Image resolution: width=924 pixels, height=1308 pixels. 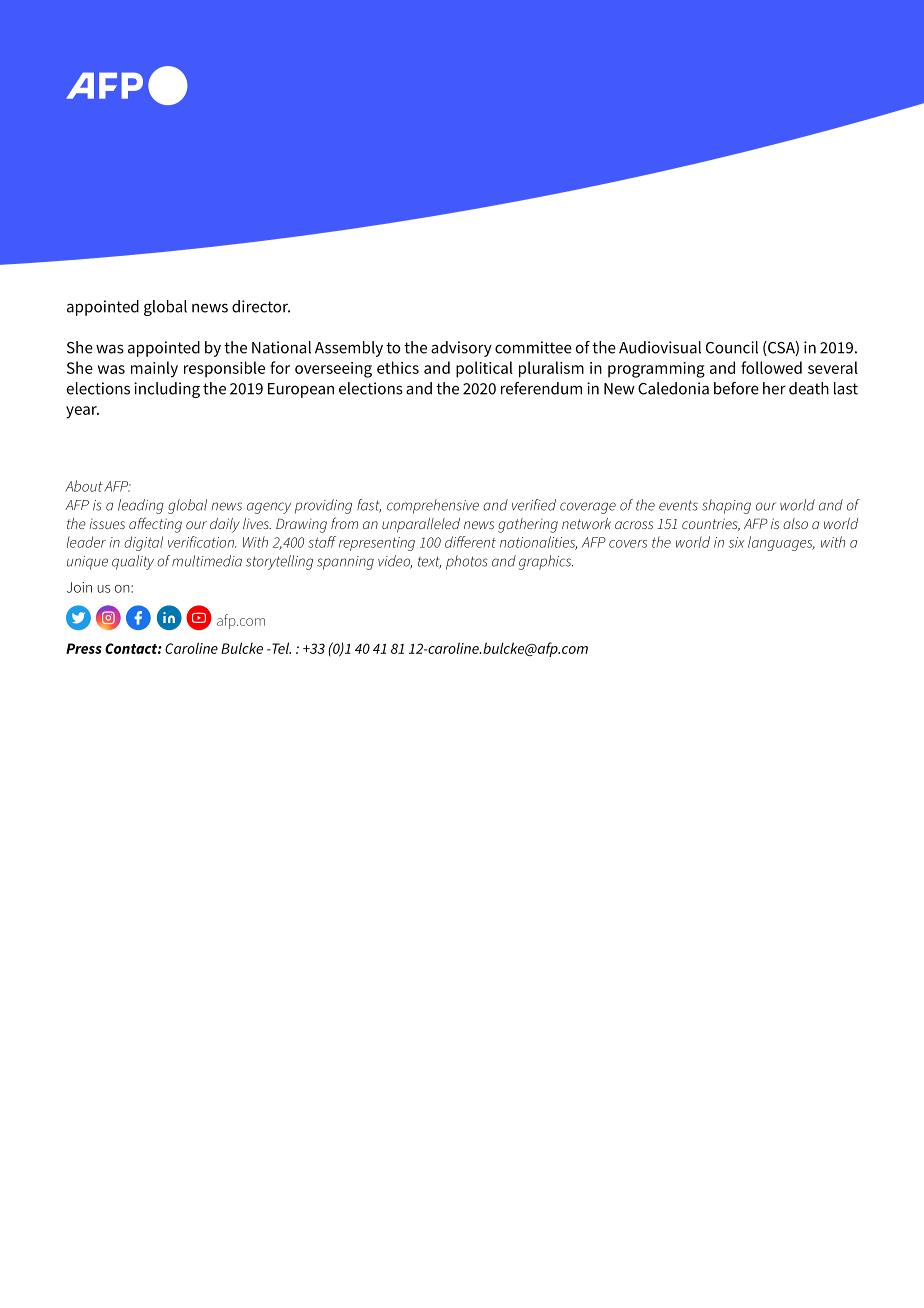 What do you see at coordinates (732, 347) in the page?
I see `Council` at bounding box center [732, 347].
